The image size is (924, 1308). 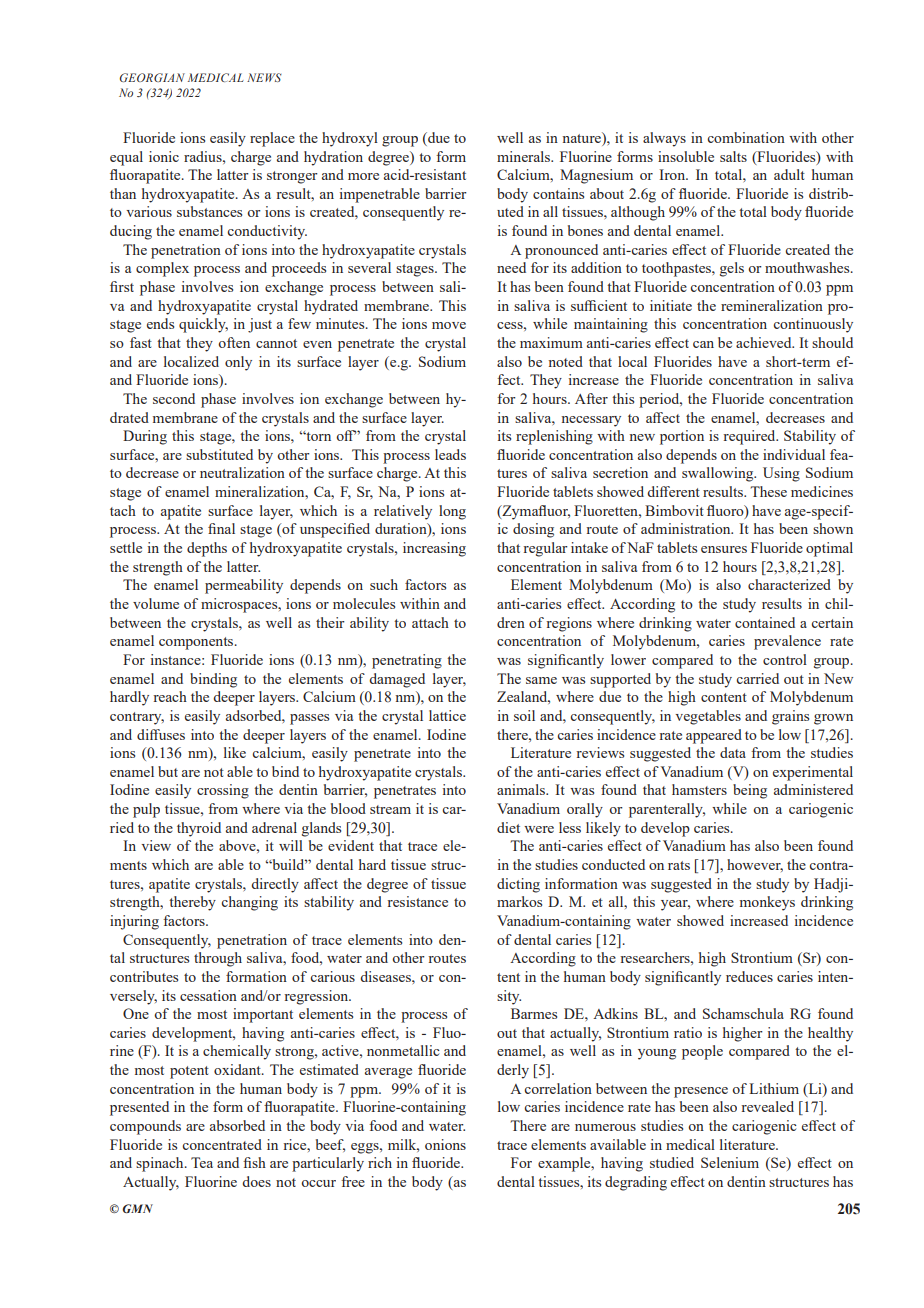 What do you see at coordinates (202, 1162) in the image?
I see `Tea` at bounding box center [202, 1162].
